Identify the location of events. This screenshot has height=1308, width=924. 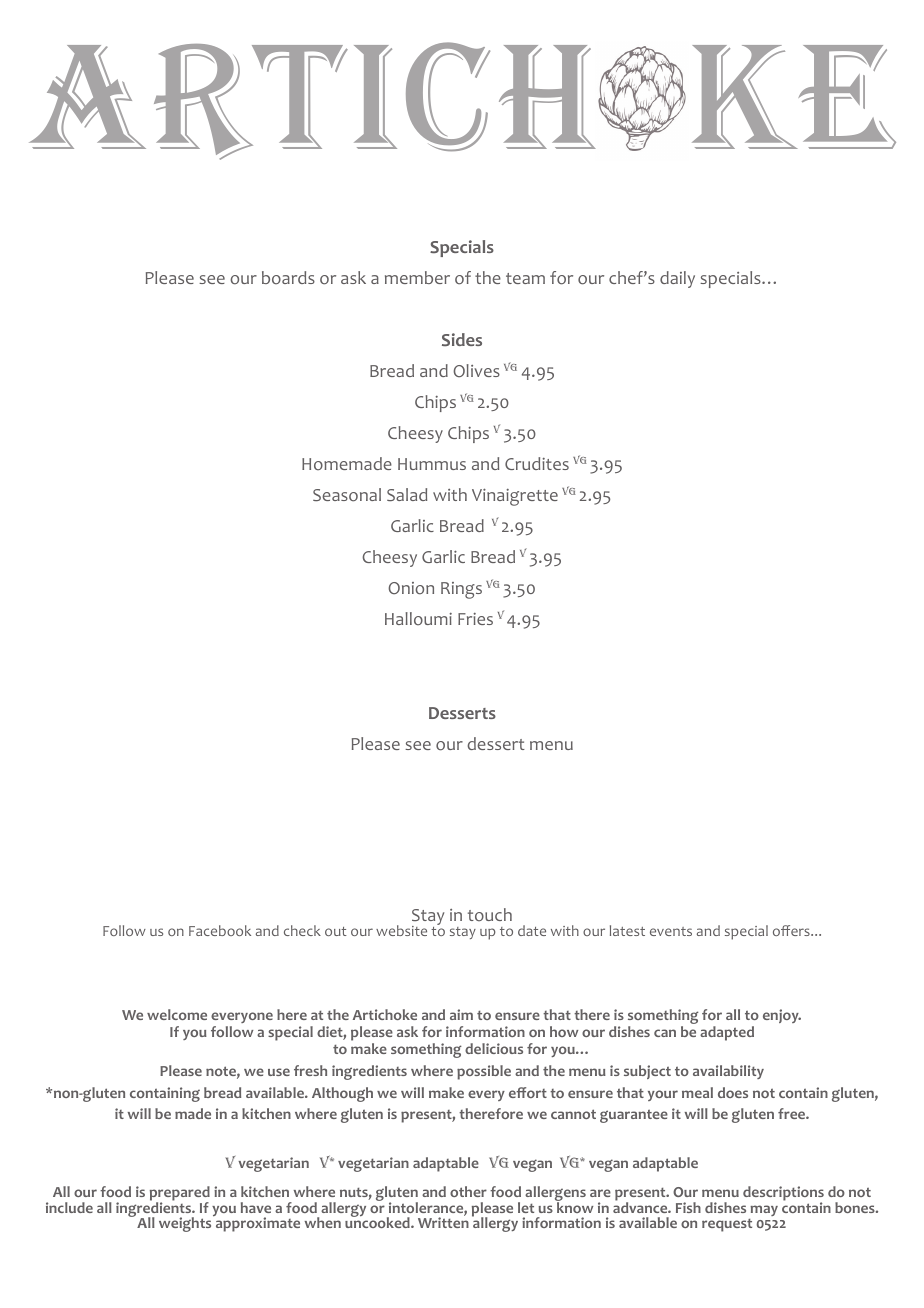
(671, 931).
